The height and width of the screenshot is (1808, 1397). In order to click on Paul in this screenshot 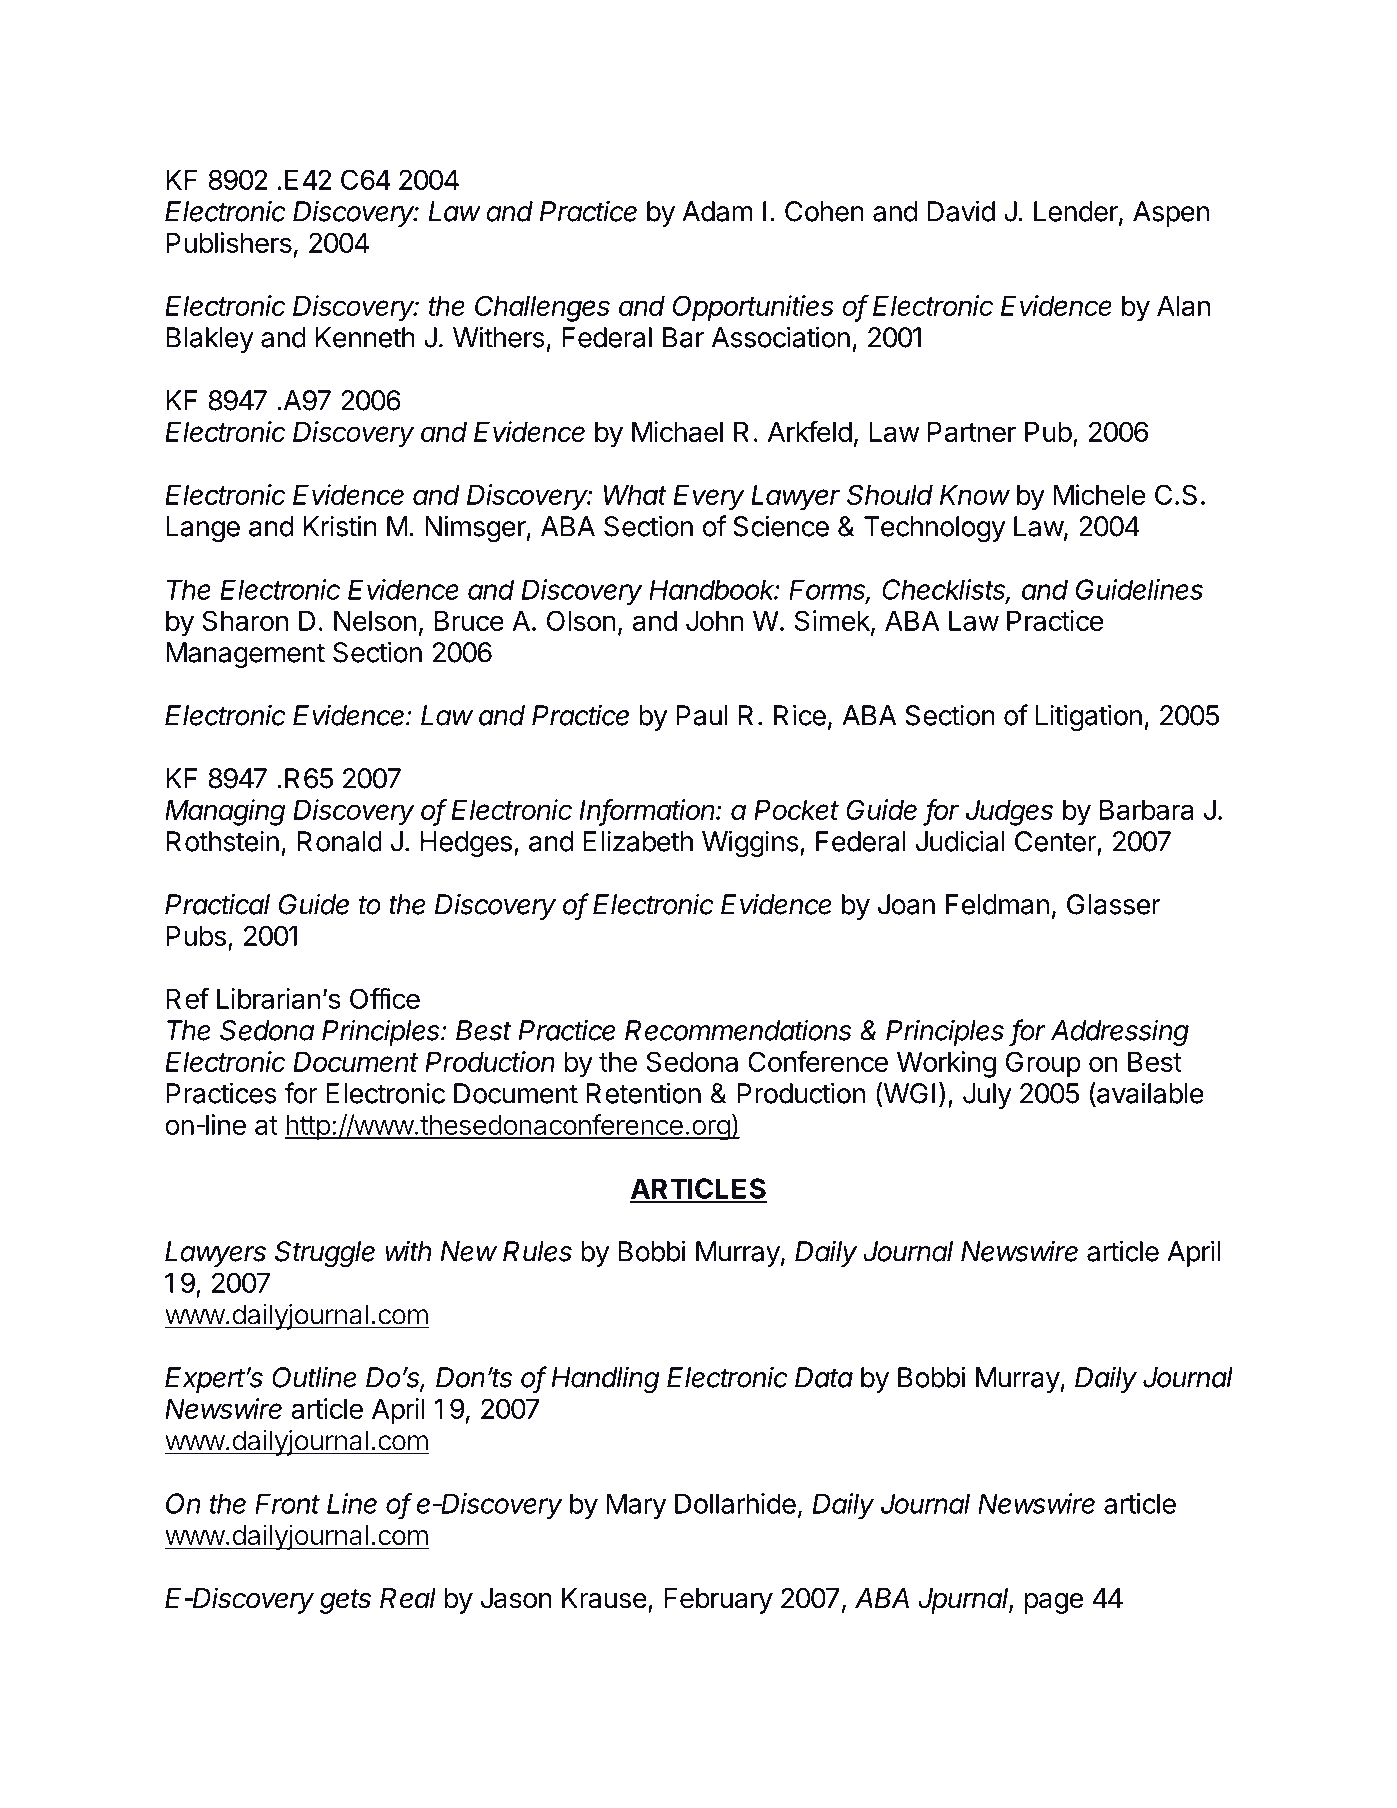, I will do `click(702, 715)`.
